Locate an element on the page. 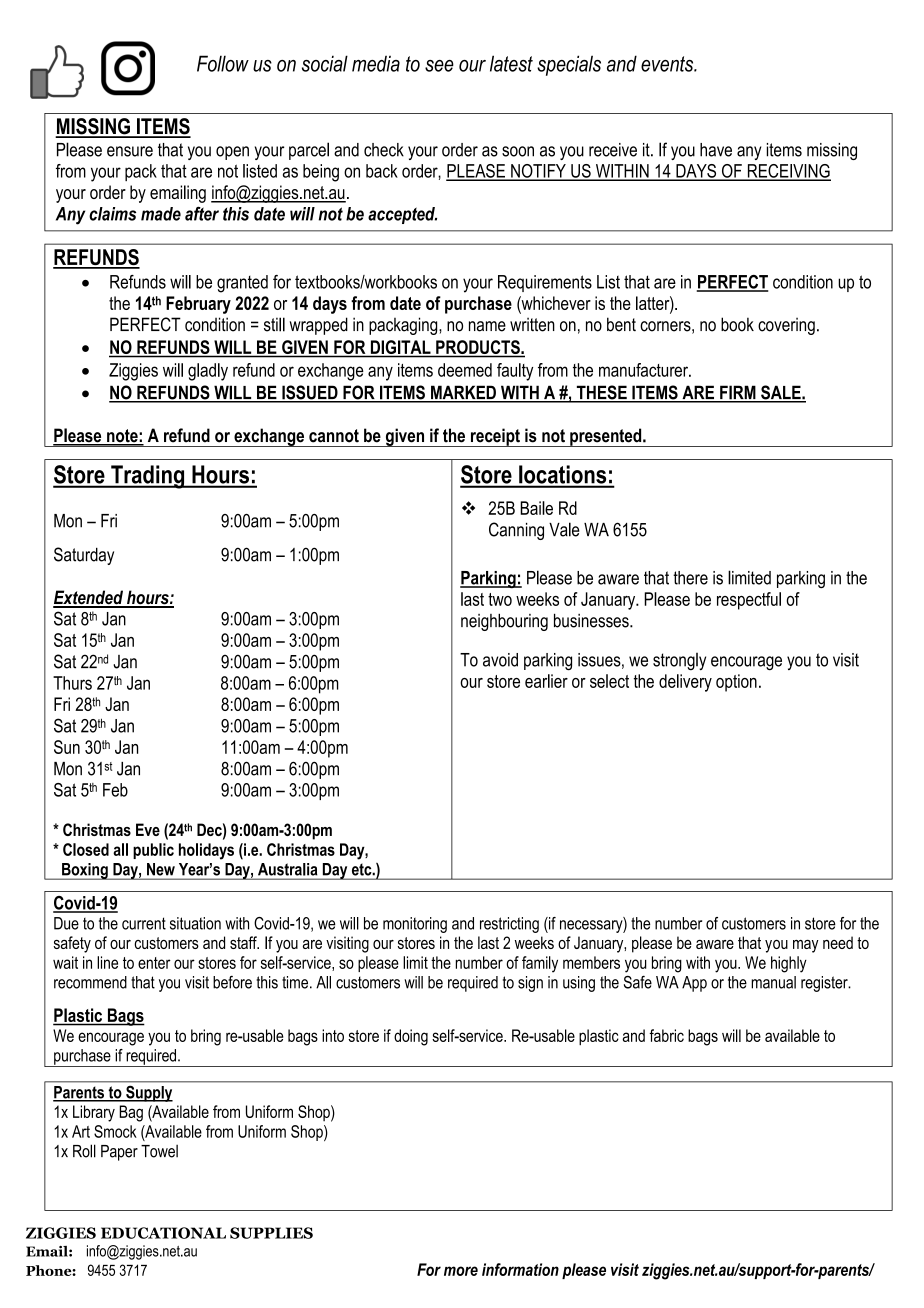 Image resolution: width=924 pixels, height=1308 pixels. avoid is located at coordinates (500, 660).
